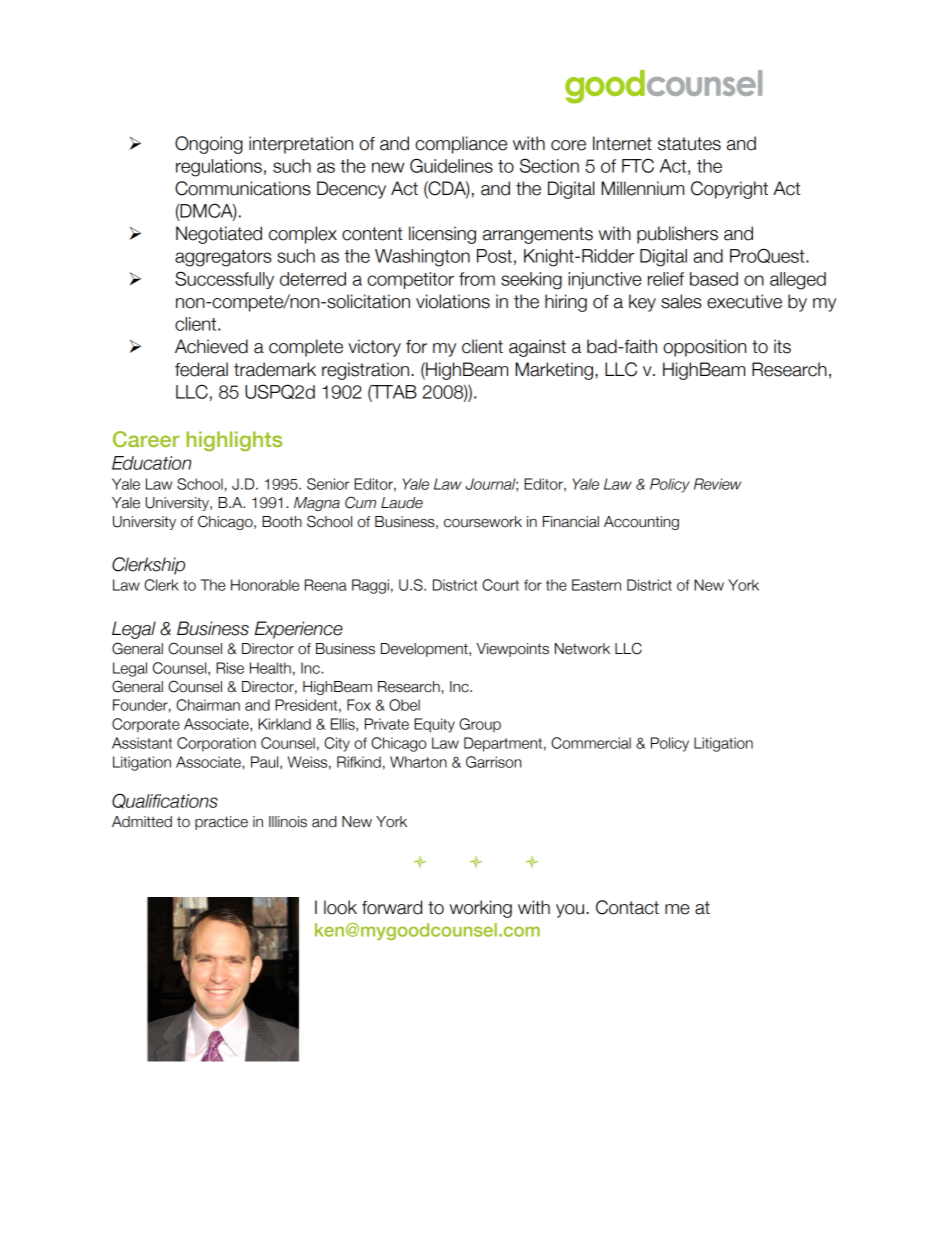 This page has height=1233, width=952. Describe the element at coordinates (221, 823) in the page. I see `practice` at that location.
